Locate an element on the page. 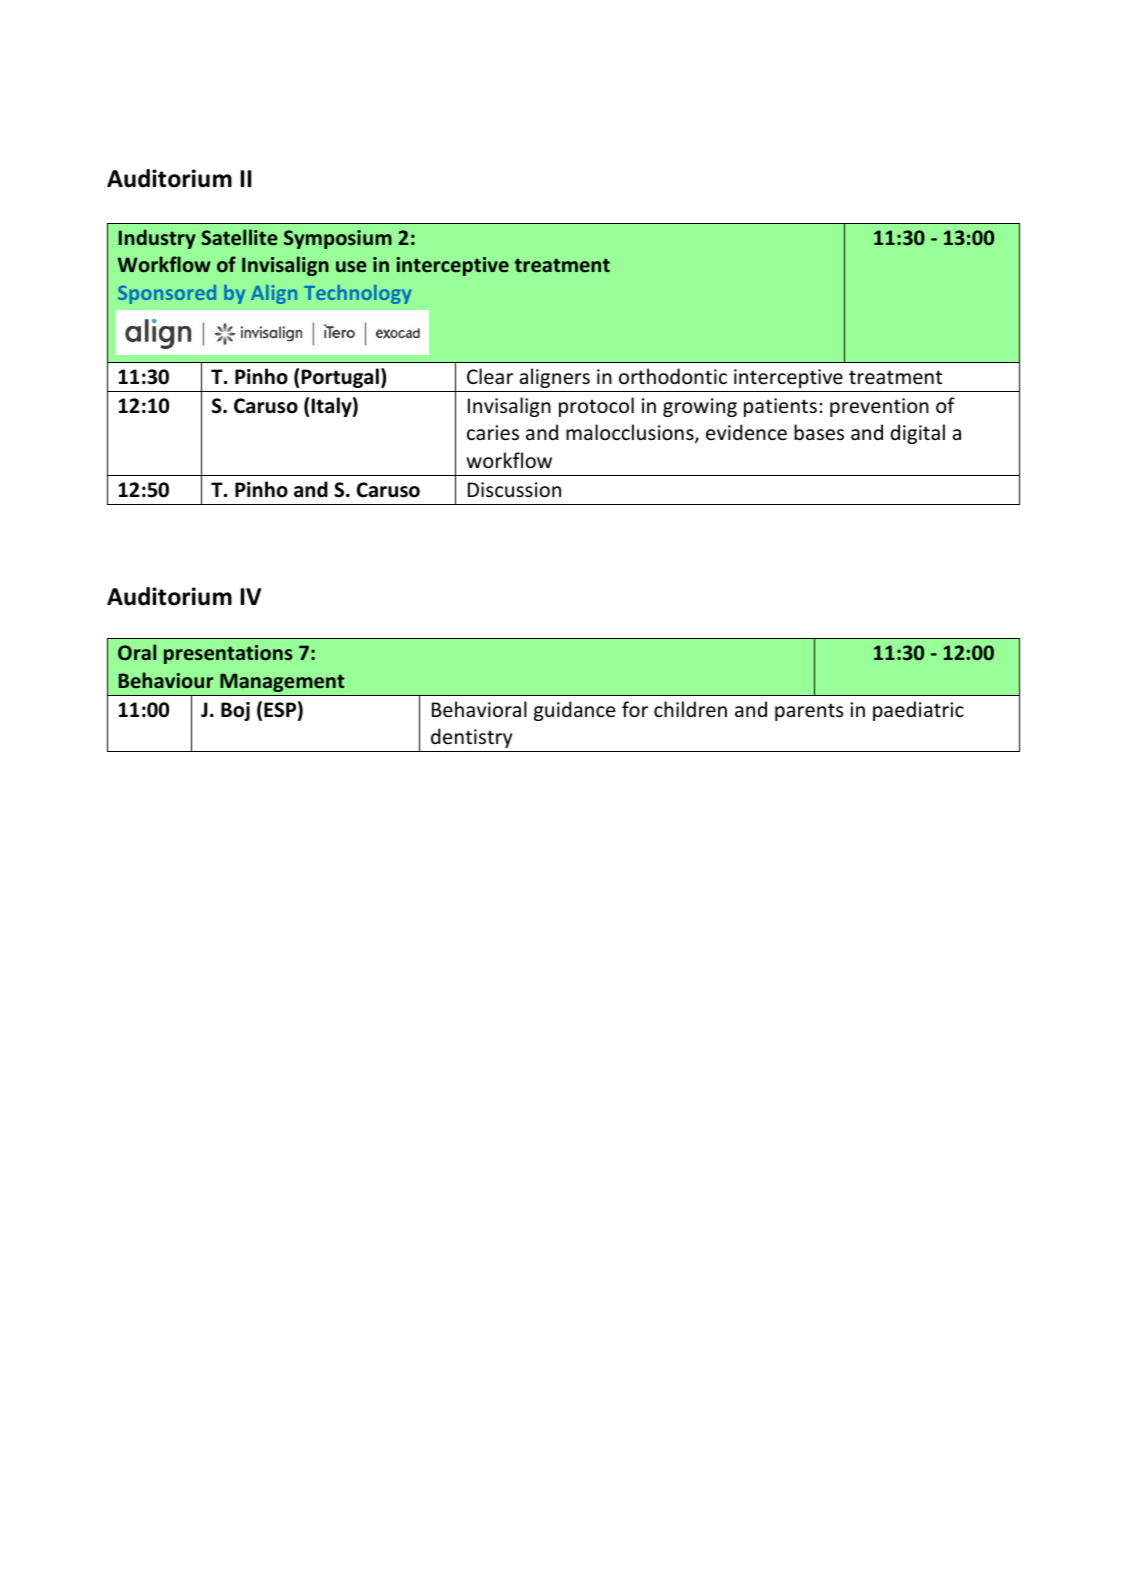 The width and height of the page is (1126, 1592). guidance is located at coordinates (574, 711).
